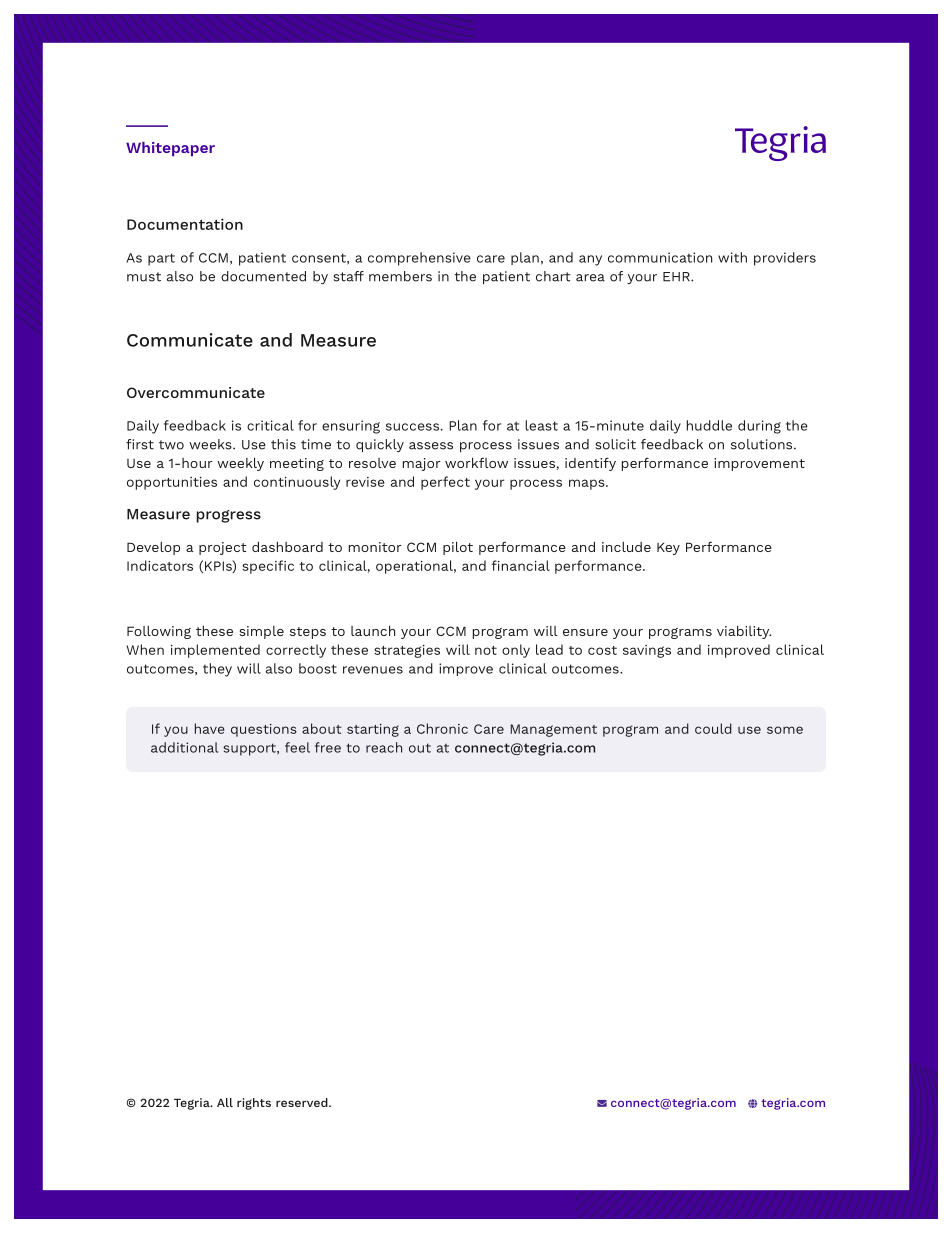 Image resolution: width=952 pixels, height=1233 pixels. I want to click on reserved, so click(303, 1102).
